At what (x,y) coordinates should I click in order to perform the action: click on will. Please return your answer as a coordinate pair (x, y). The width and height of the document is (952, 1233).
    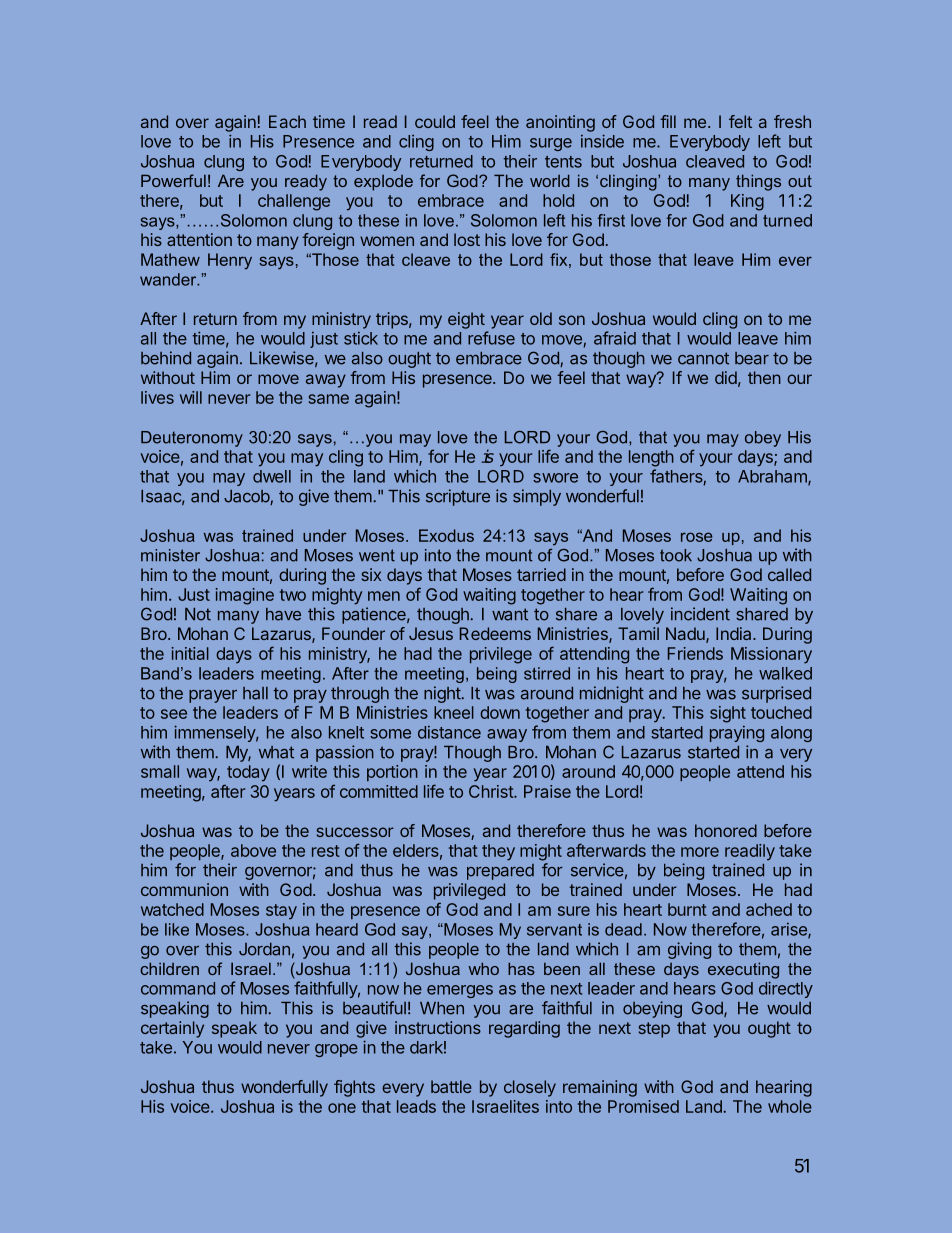
    Looking at the image, I should click on (191, 397).
